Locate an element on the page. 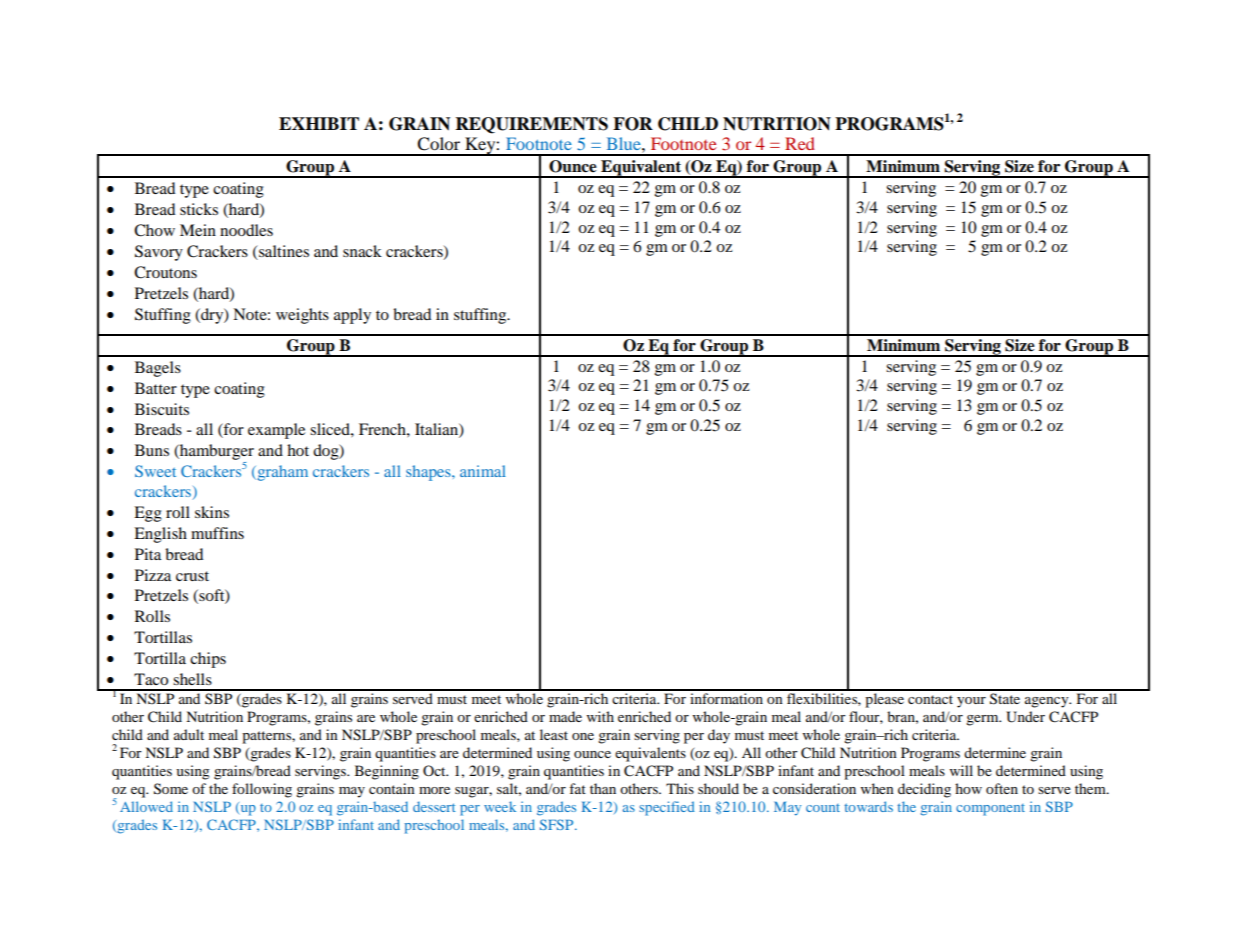 This document has width=1233, height=952. than is located at coordinates (603, 788).
